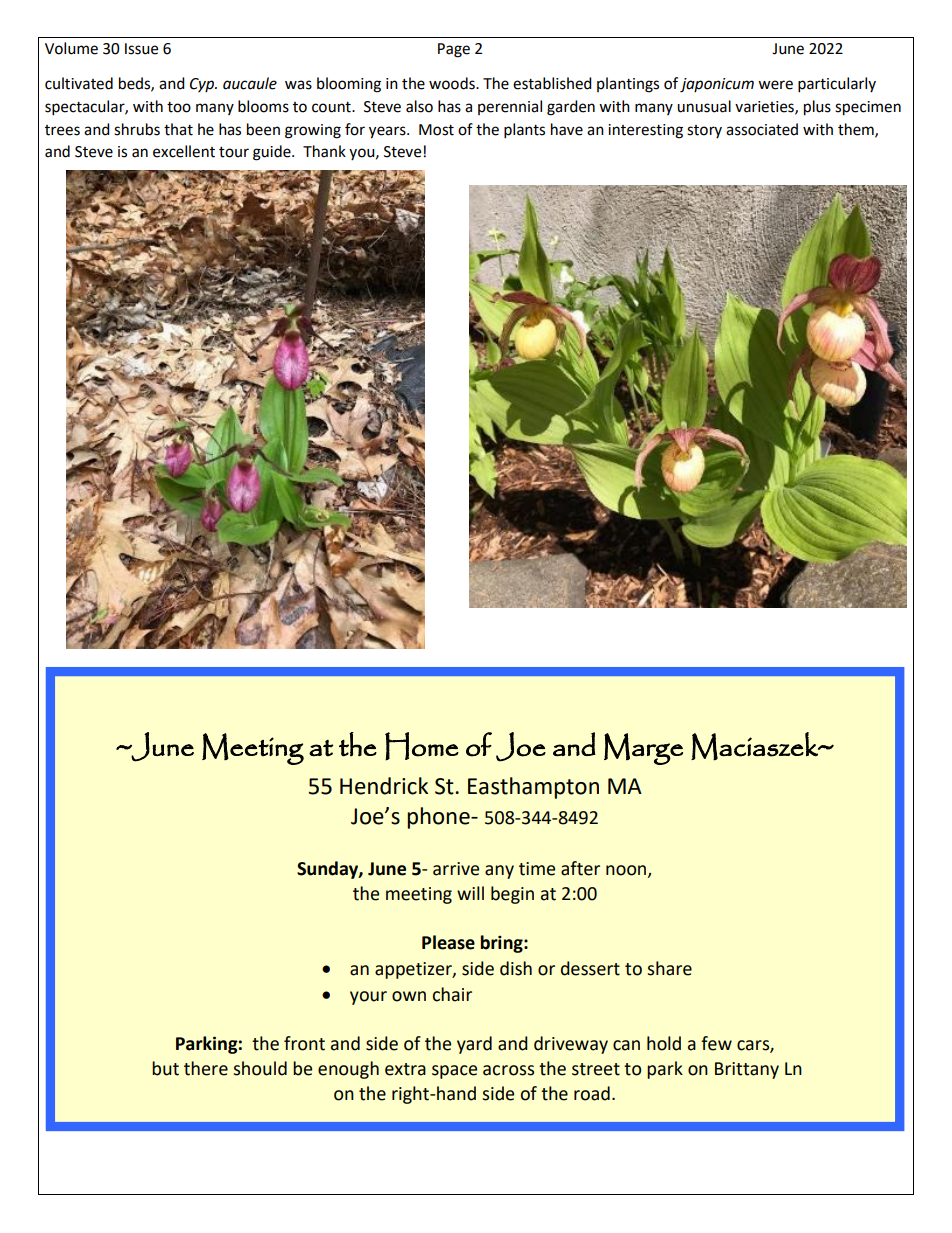 The width and height of the screenshot is (952, 1233). I want to click on woods, so click(453, 83).
